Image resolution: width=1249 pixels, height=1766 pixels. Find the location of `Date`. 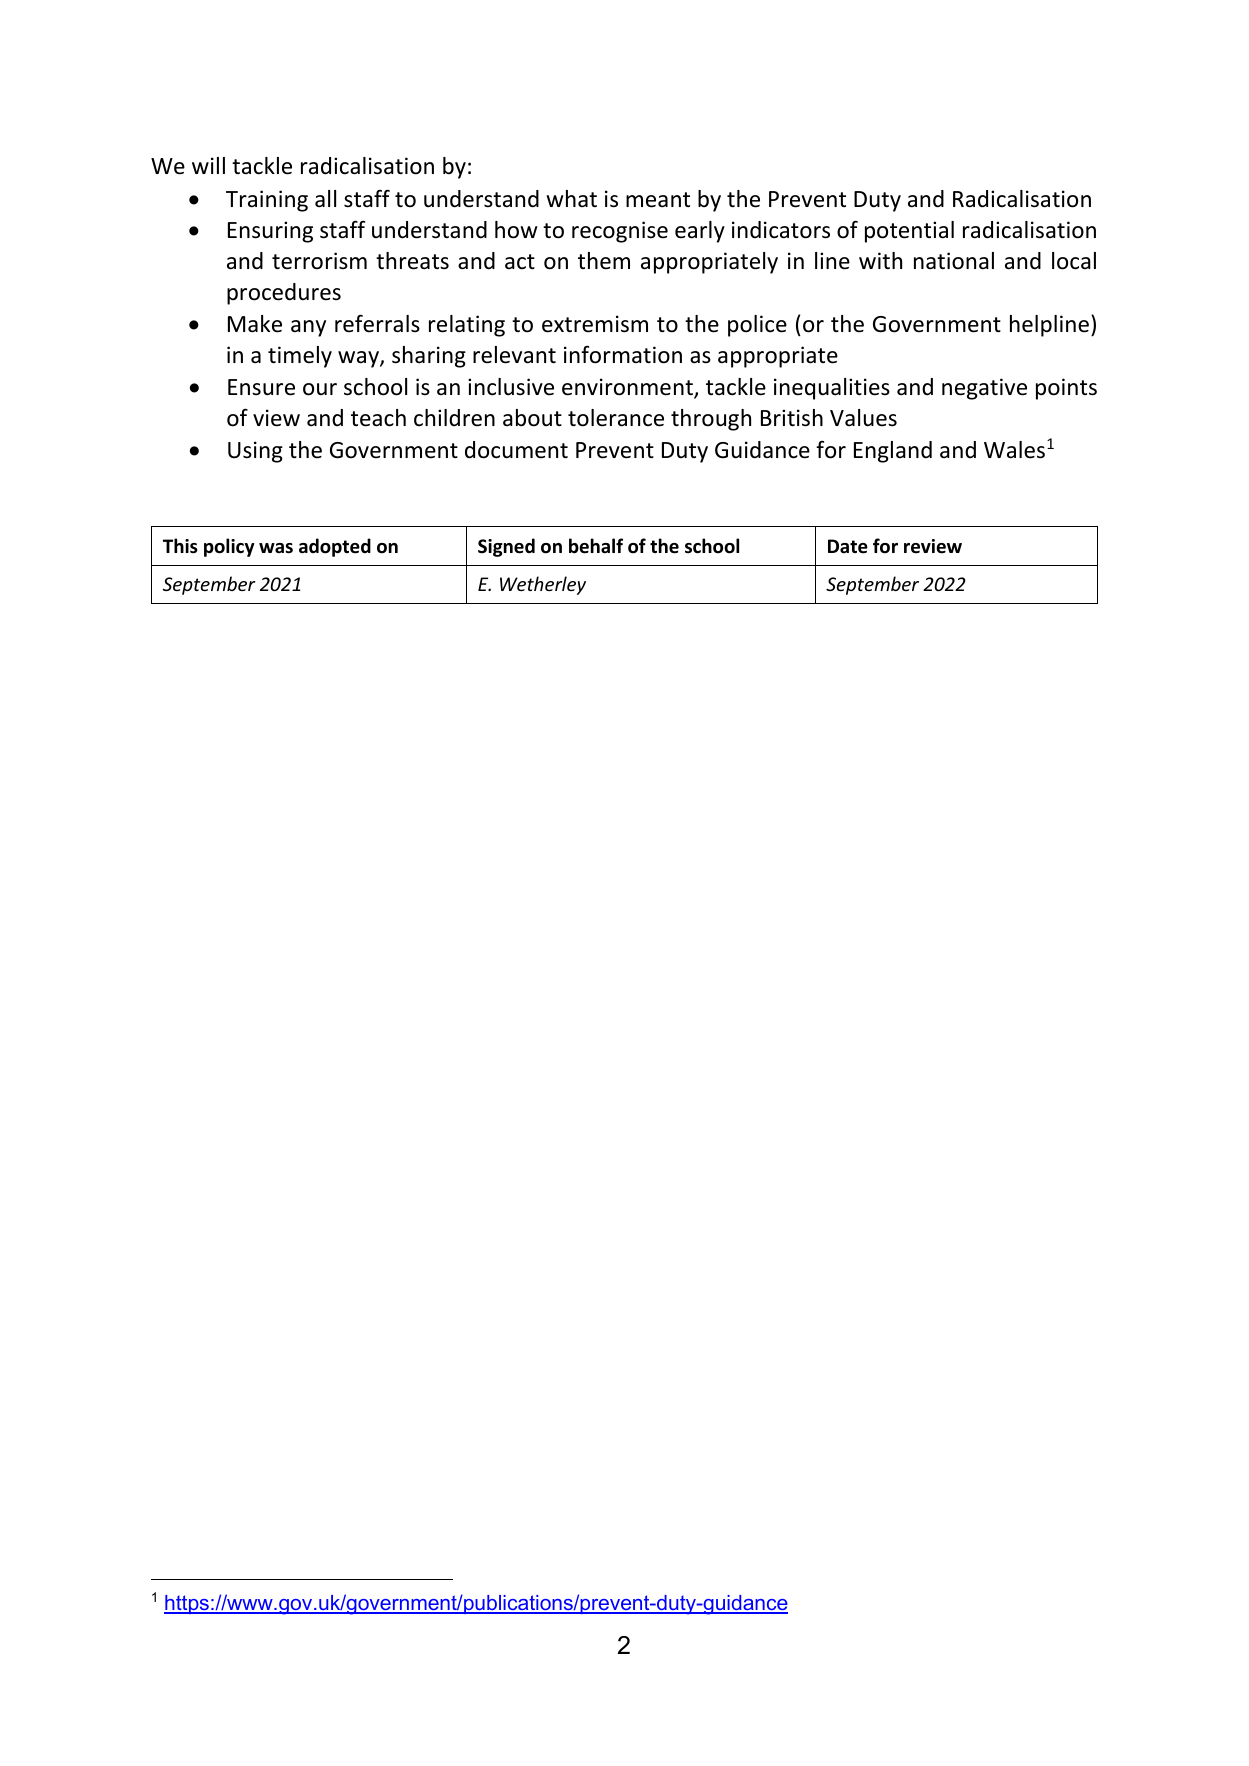

Date is located at coordinates (848, 546).
